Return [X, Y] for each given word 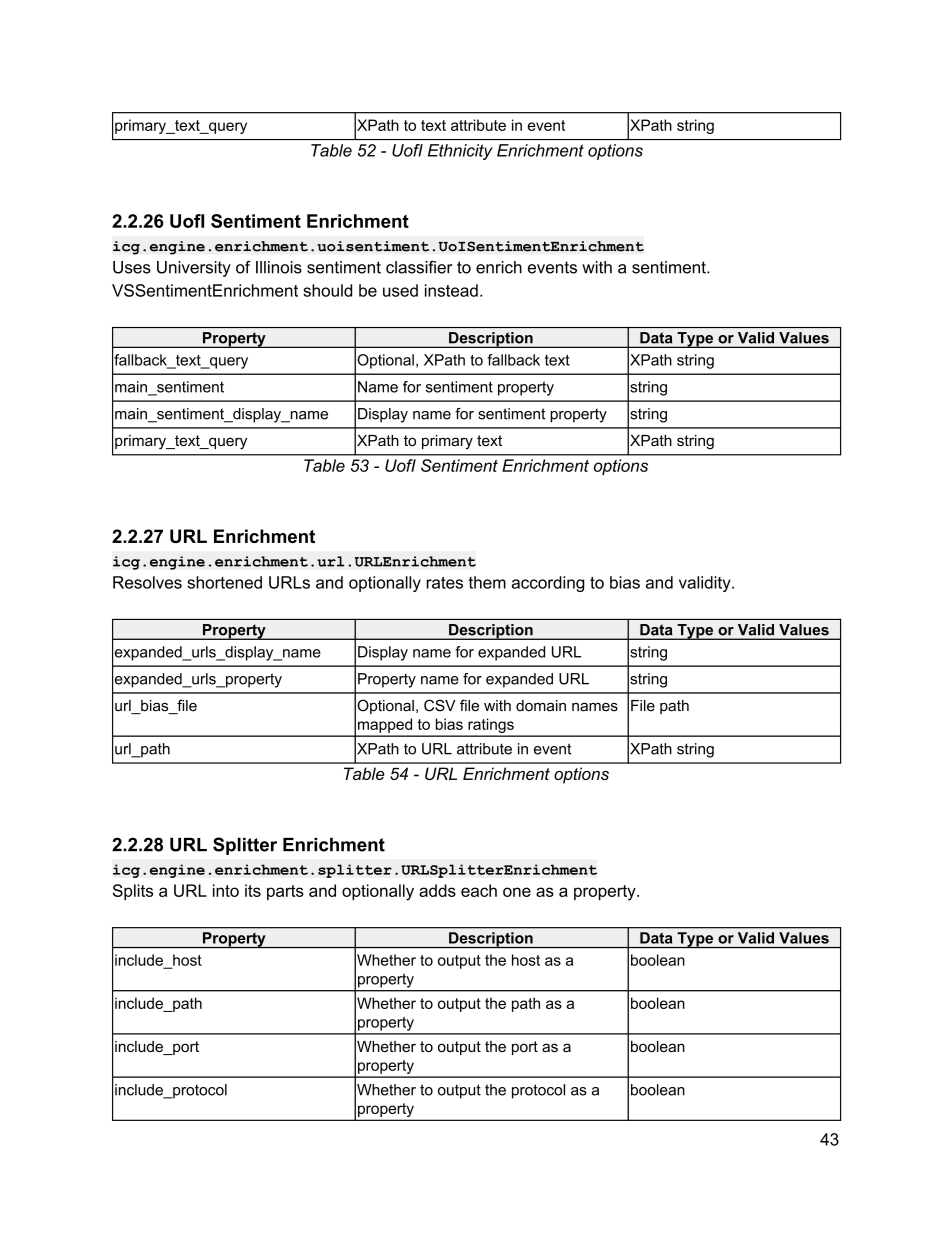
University [194, 269]
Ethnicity [460, 152]
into [226, 890]
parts [285, 892]
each [479, 890]
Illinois [279, 267]
